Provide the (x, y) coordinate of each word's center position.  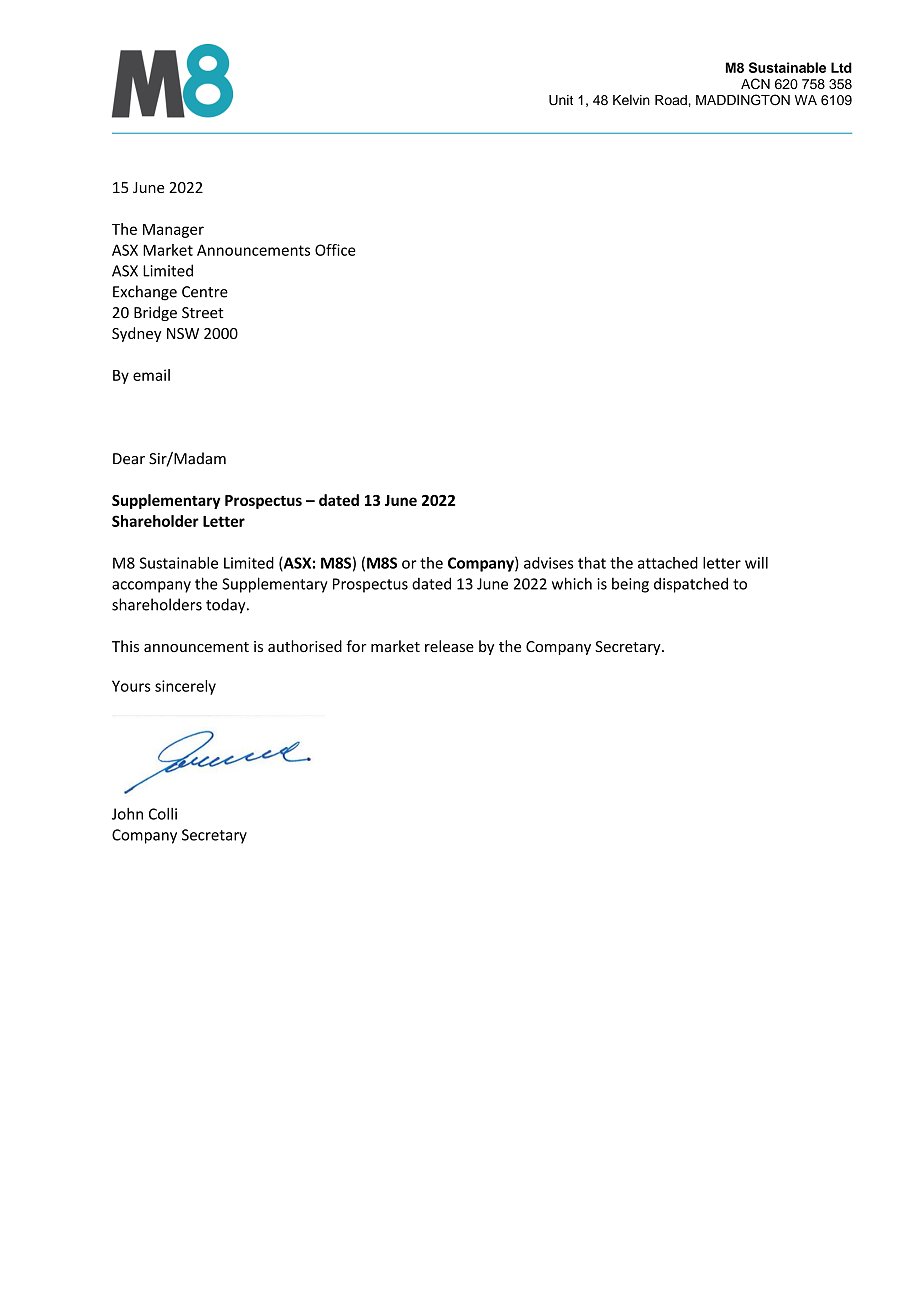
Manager (173, 231)
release (449, 646)
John (127, 814)
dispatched (691, 585)
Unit (561, 100)
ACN (755, 83)
